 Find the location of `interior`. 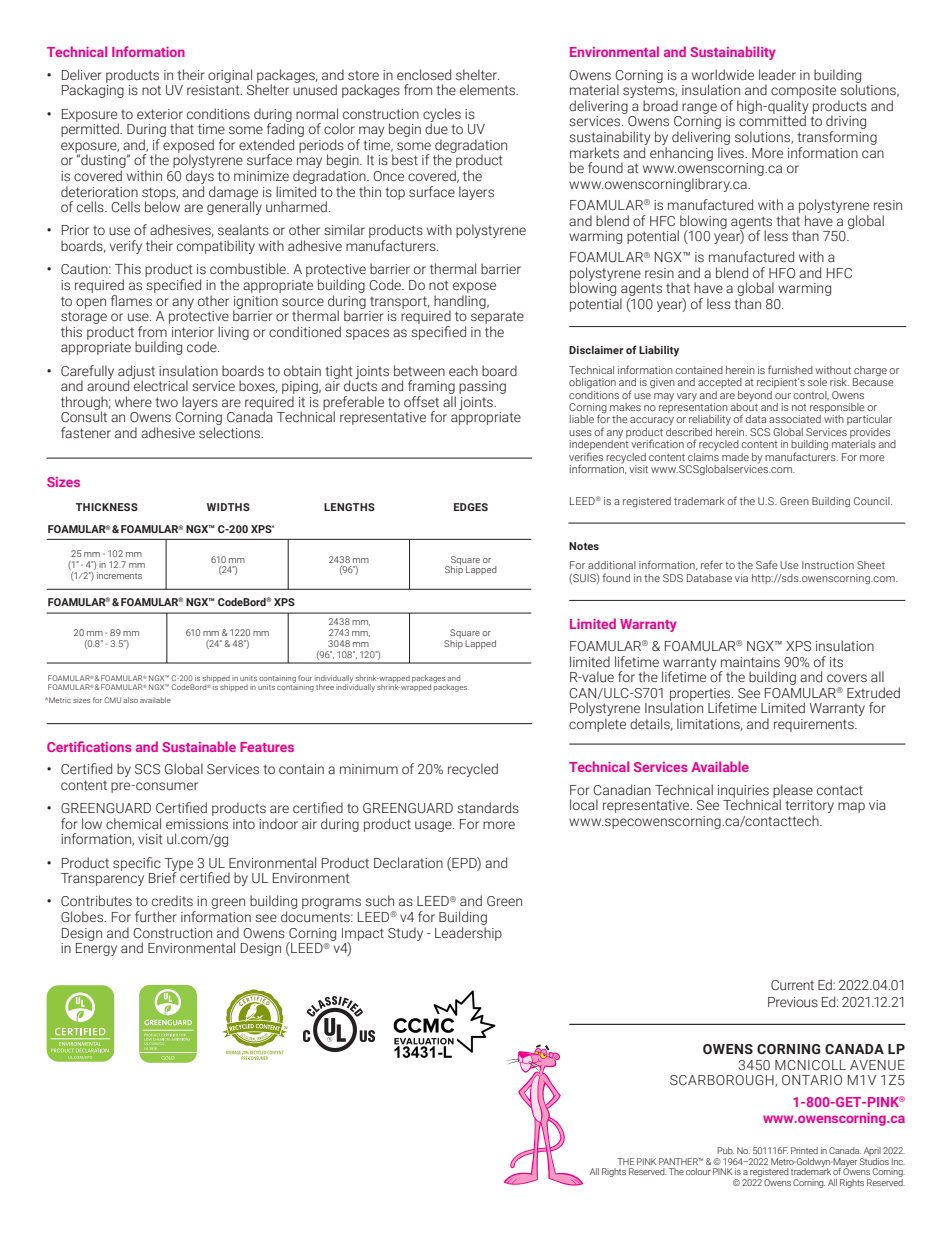

interior is located at coordinates (193, 332).
